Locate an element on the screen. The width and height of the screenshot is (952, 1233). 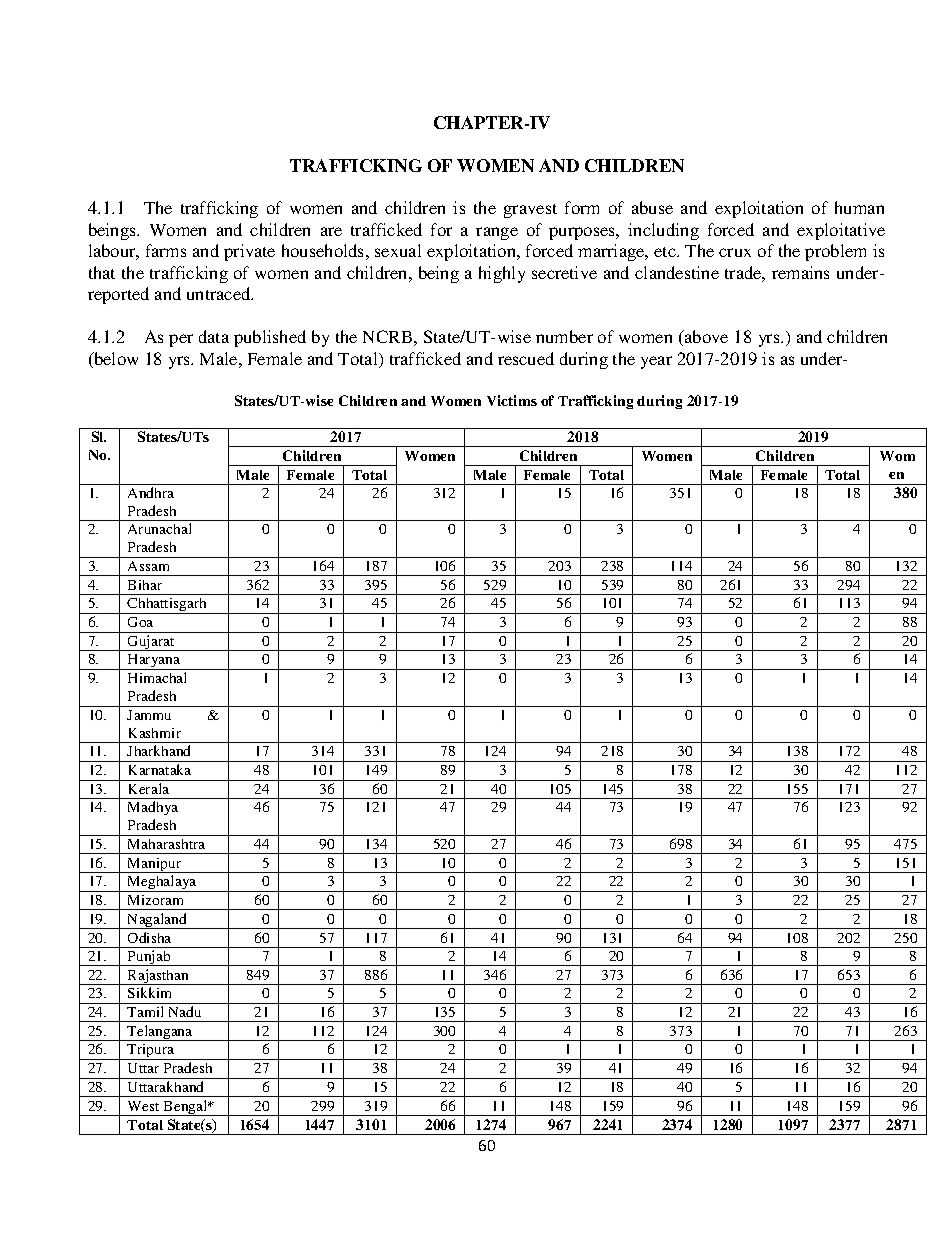
Chhattisgarh is located at coordinates (168, 606).
